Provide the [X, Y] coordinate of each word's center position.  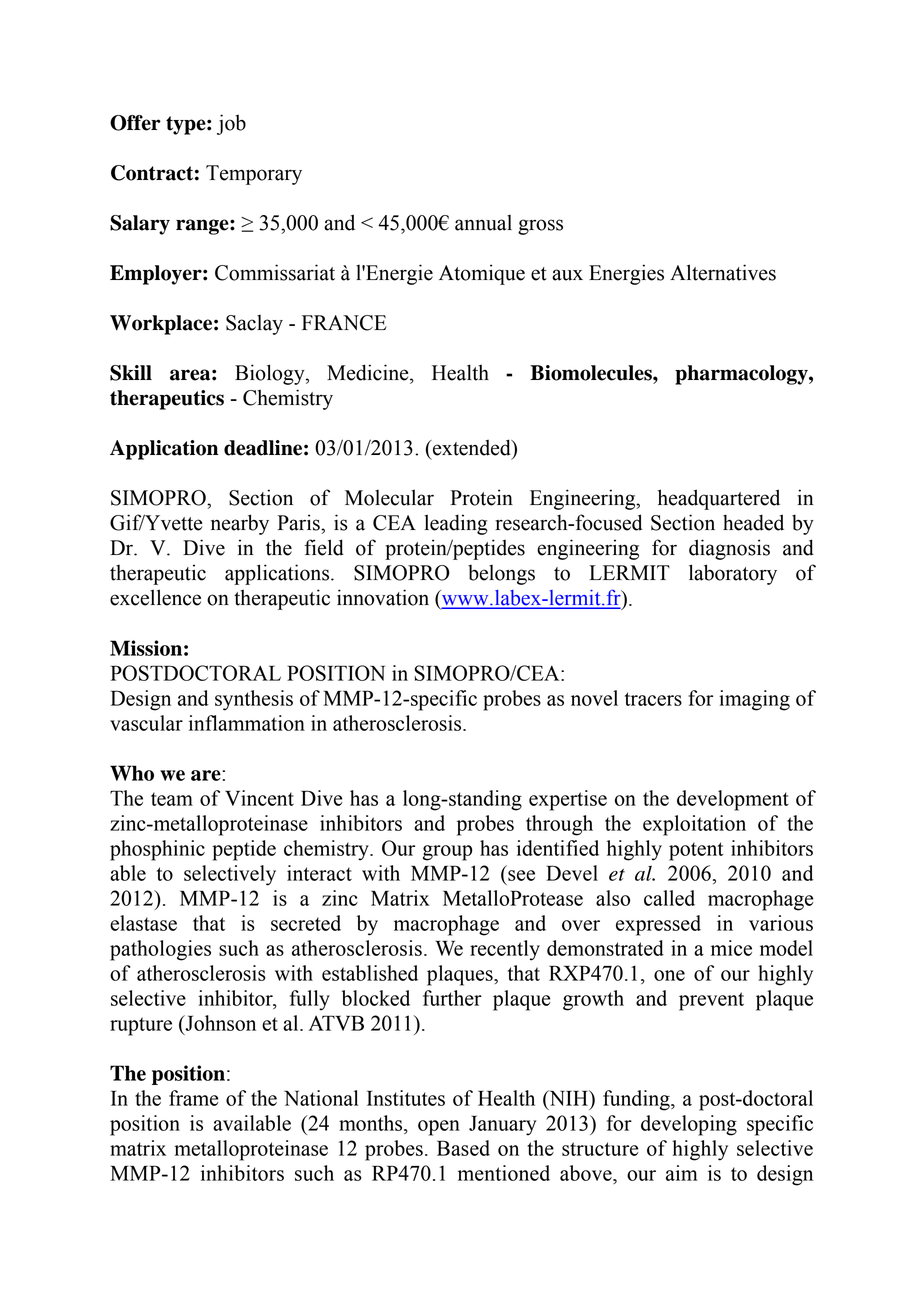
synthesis [254, 700]
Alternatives [723, 272]
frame [193, 1098]
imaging [754, 700]
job [231, 124]
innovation [383, 597]
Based [463, 1148]
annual [483, 223]
